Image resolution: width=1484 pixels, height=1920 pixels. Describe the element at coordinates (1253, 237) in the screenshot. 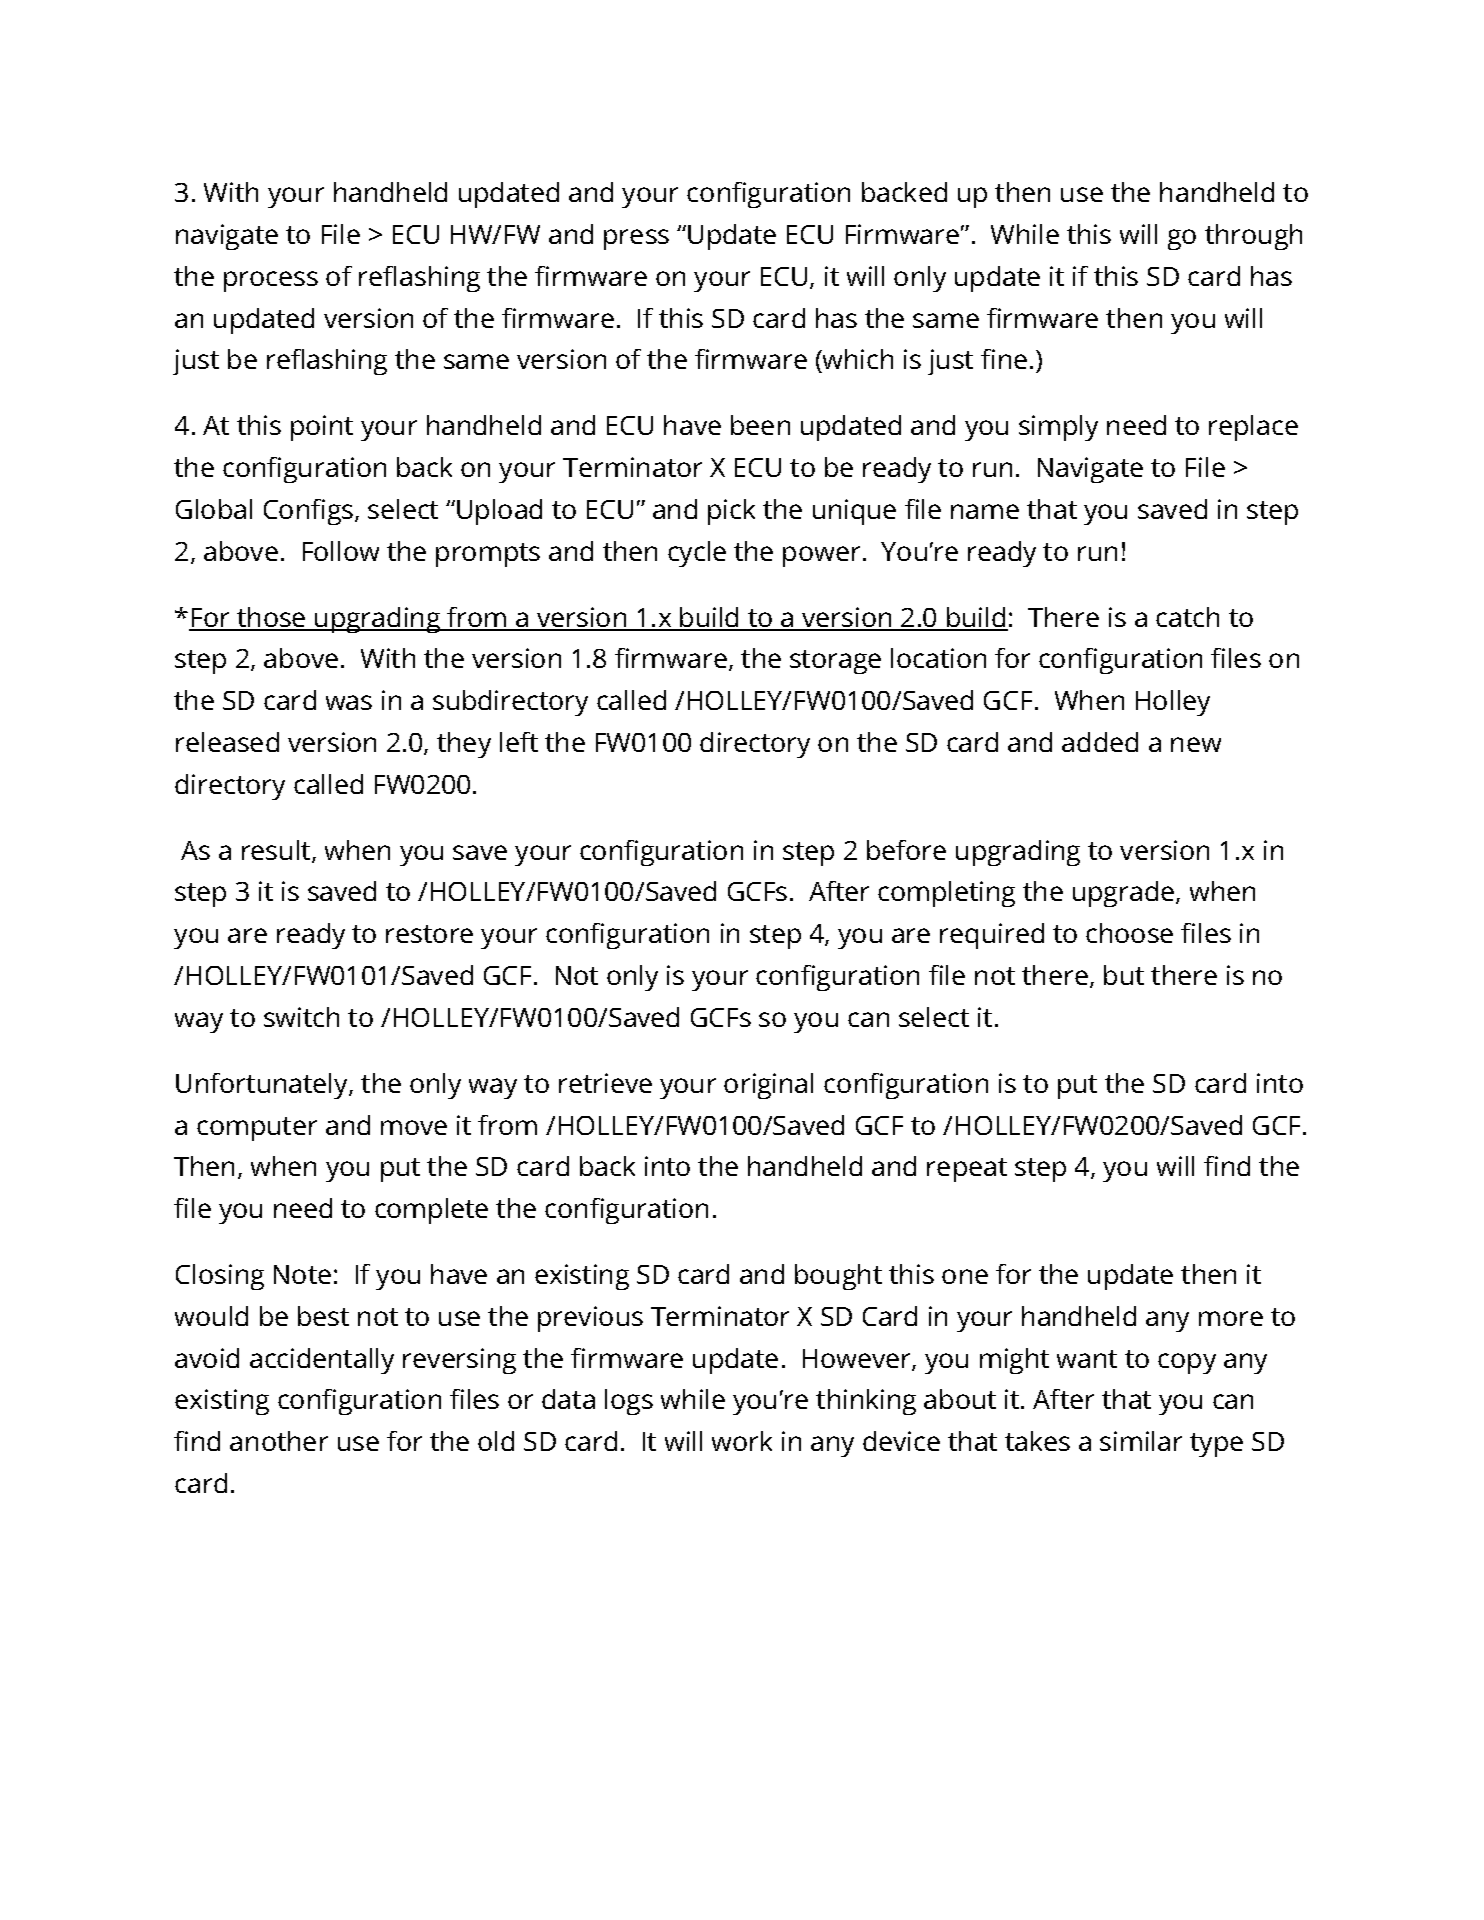

I see `through` at that location.
